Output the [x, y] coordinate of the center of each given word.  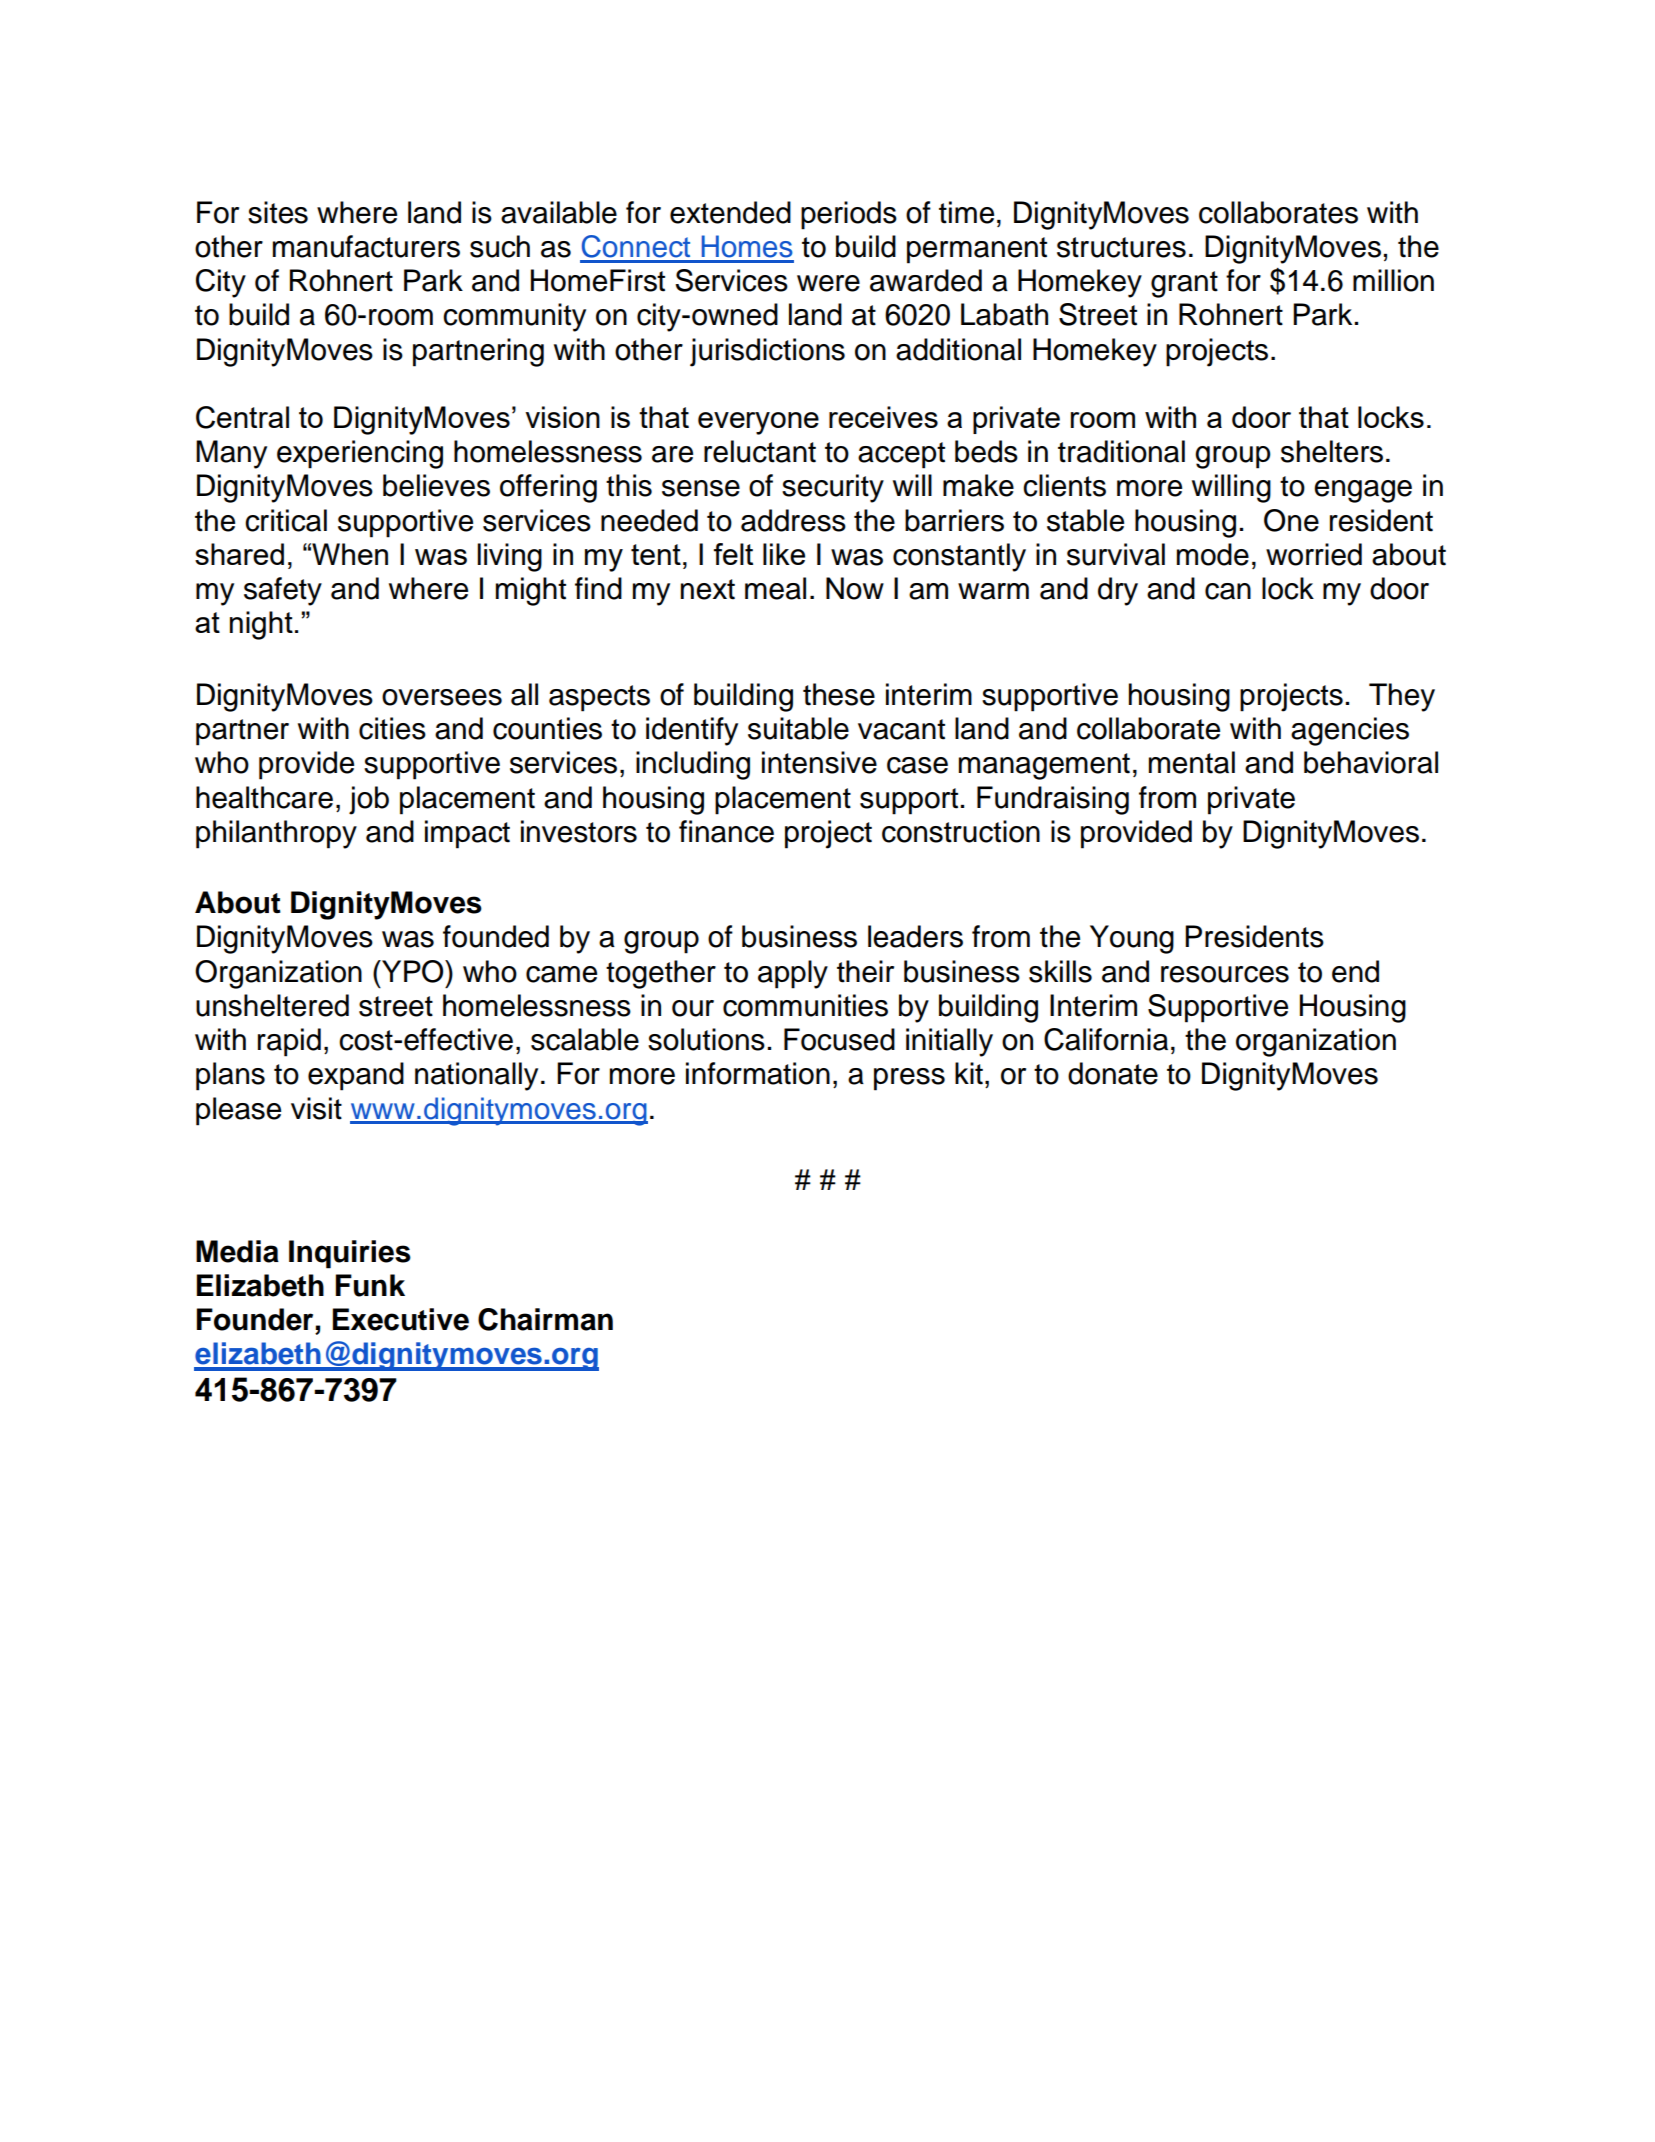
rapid [289, 1042]
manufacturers [366, 246]
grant [1184, 284]
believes [436, 485]
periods [849, 215]
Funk [370, 1285]
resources [1225, 974]
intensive [819, 762]
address [793, 520]
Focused [839, 1039]
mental [1192, 762]
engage [1363, 491]
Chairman [545, 1319]
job [369, 800]
